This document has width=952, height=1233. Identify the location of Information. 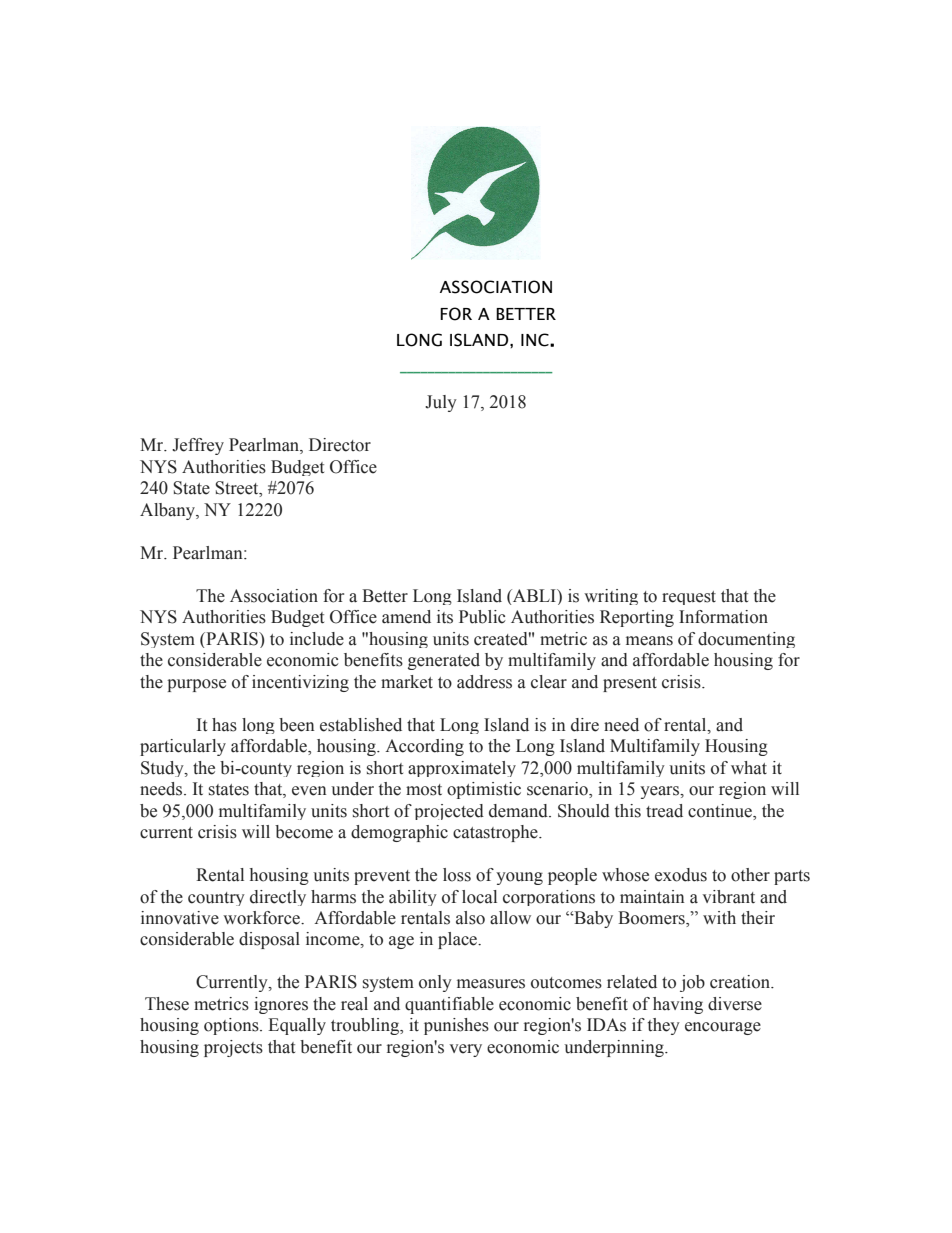
(723, 617).
